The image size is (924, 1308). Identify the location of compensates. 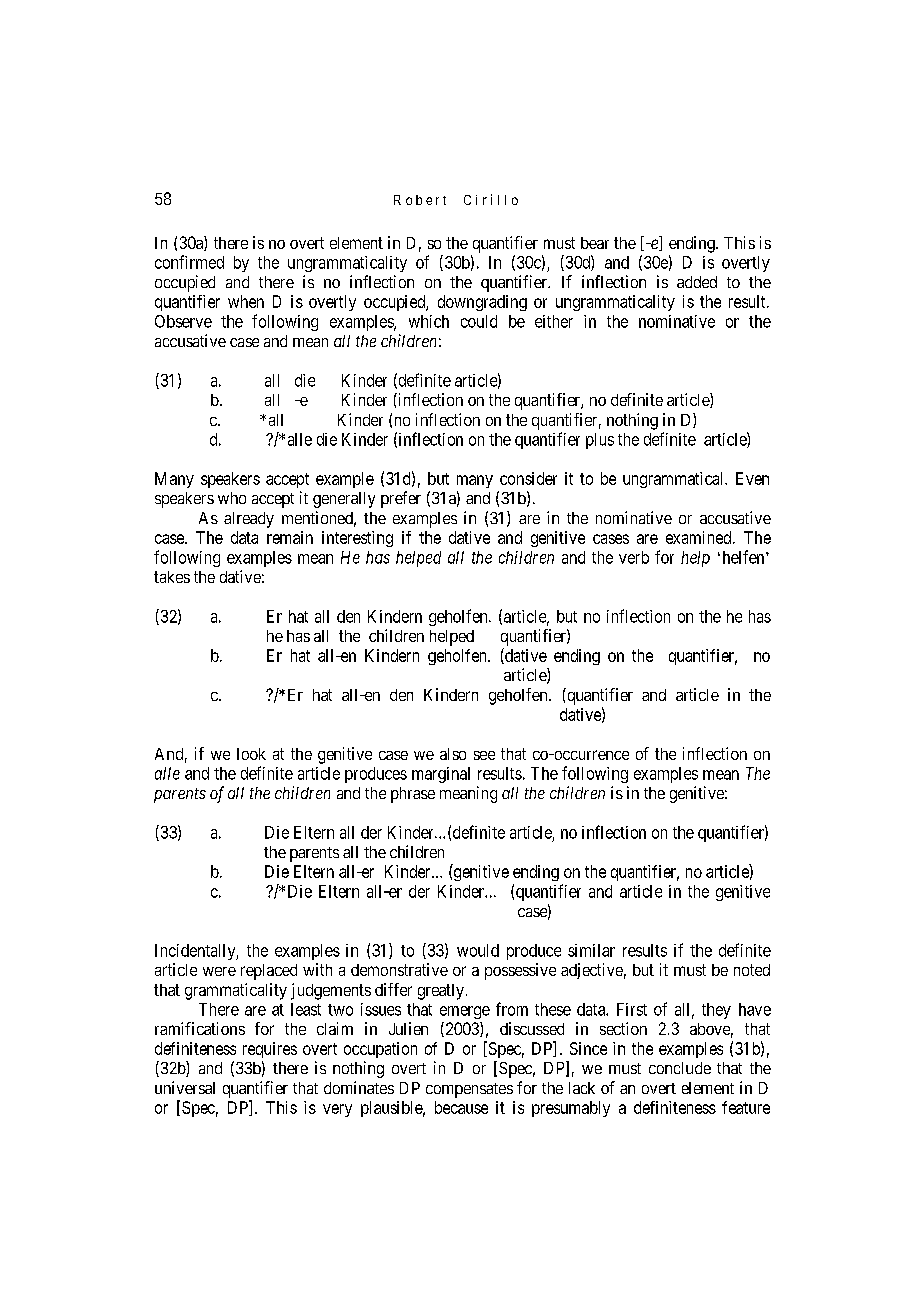
(469, 1090).
